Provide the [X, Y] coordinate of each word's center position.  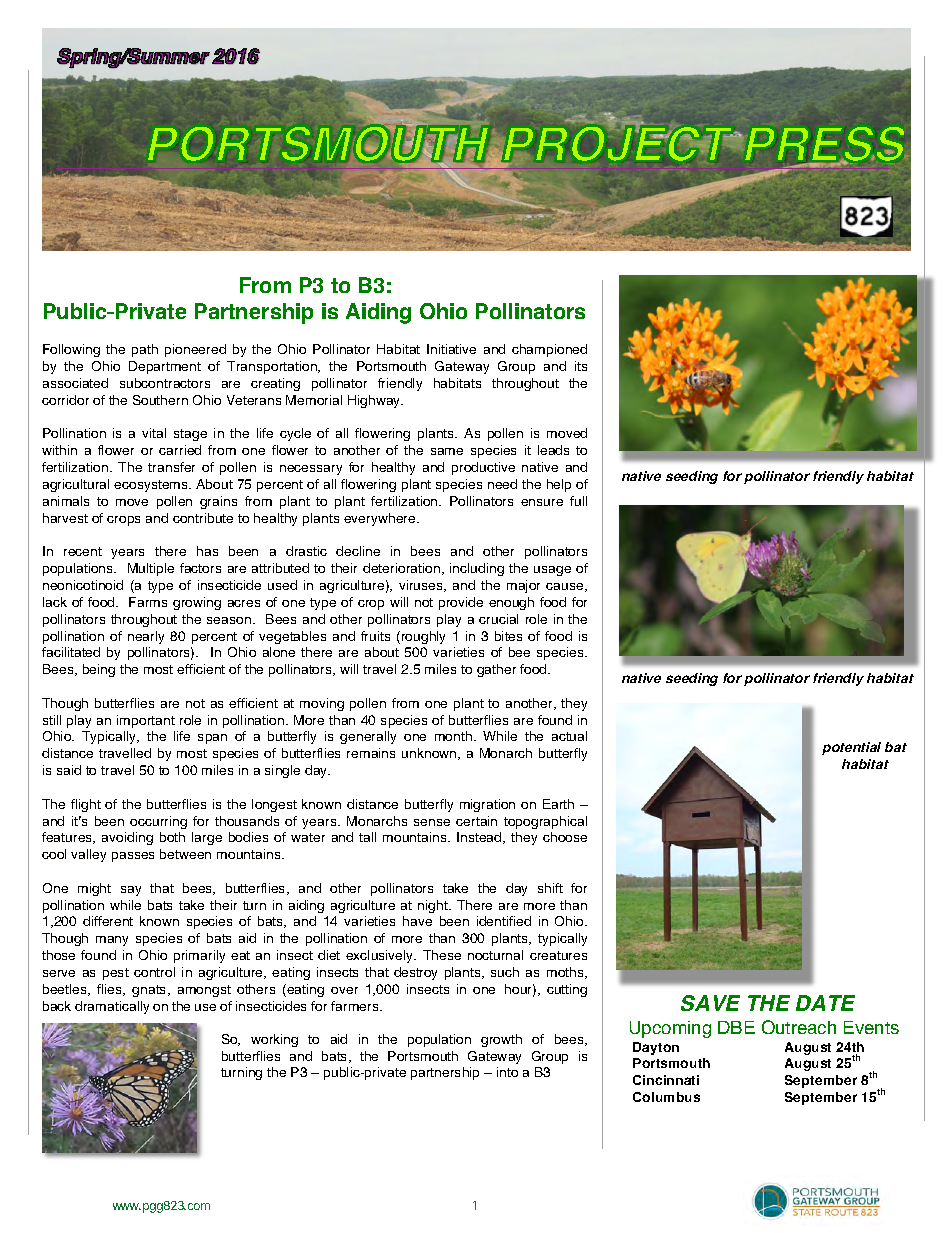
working [274, 1040]
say [131, 891]
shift [550, 888]
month [453, 736]
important [146, 721]
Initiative [451, 349]
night [434, 906]
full [578, 501]
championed [549, 350]
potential [851, 748]
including [477, 569]
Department [165, 367]
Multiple [151, 569]
